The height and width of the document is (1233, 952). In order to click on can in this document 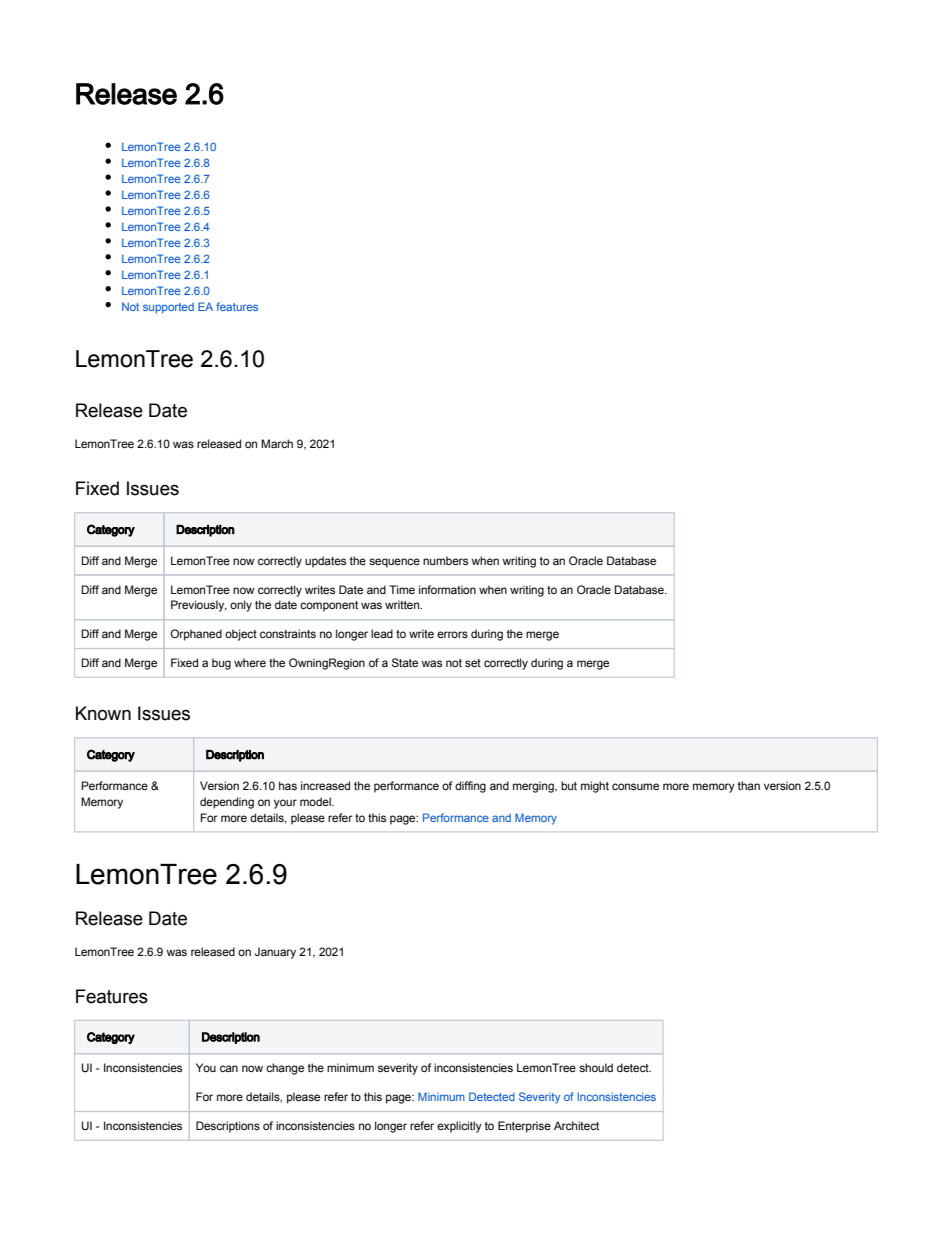, I will do `click(229, 1068)`.
